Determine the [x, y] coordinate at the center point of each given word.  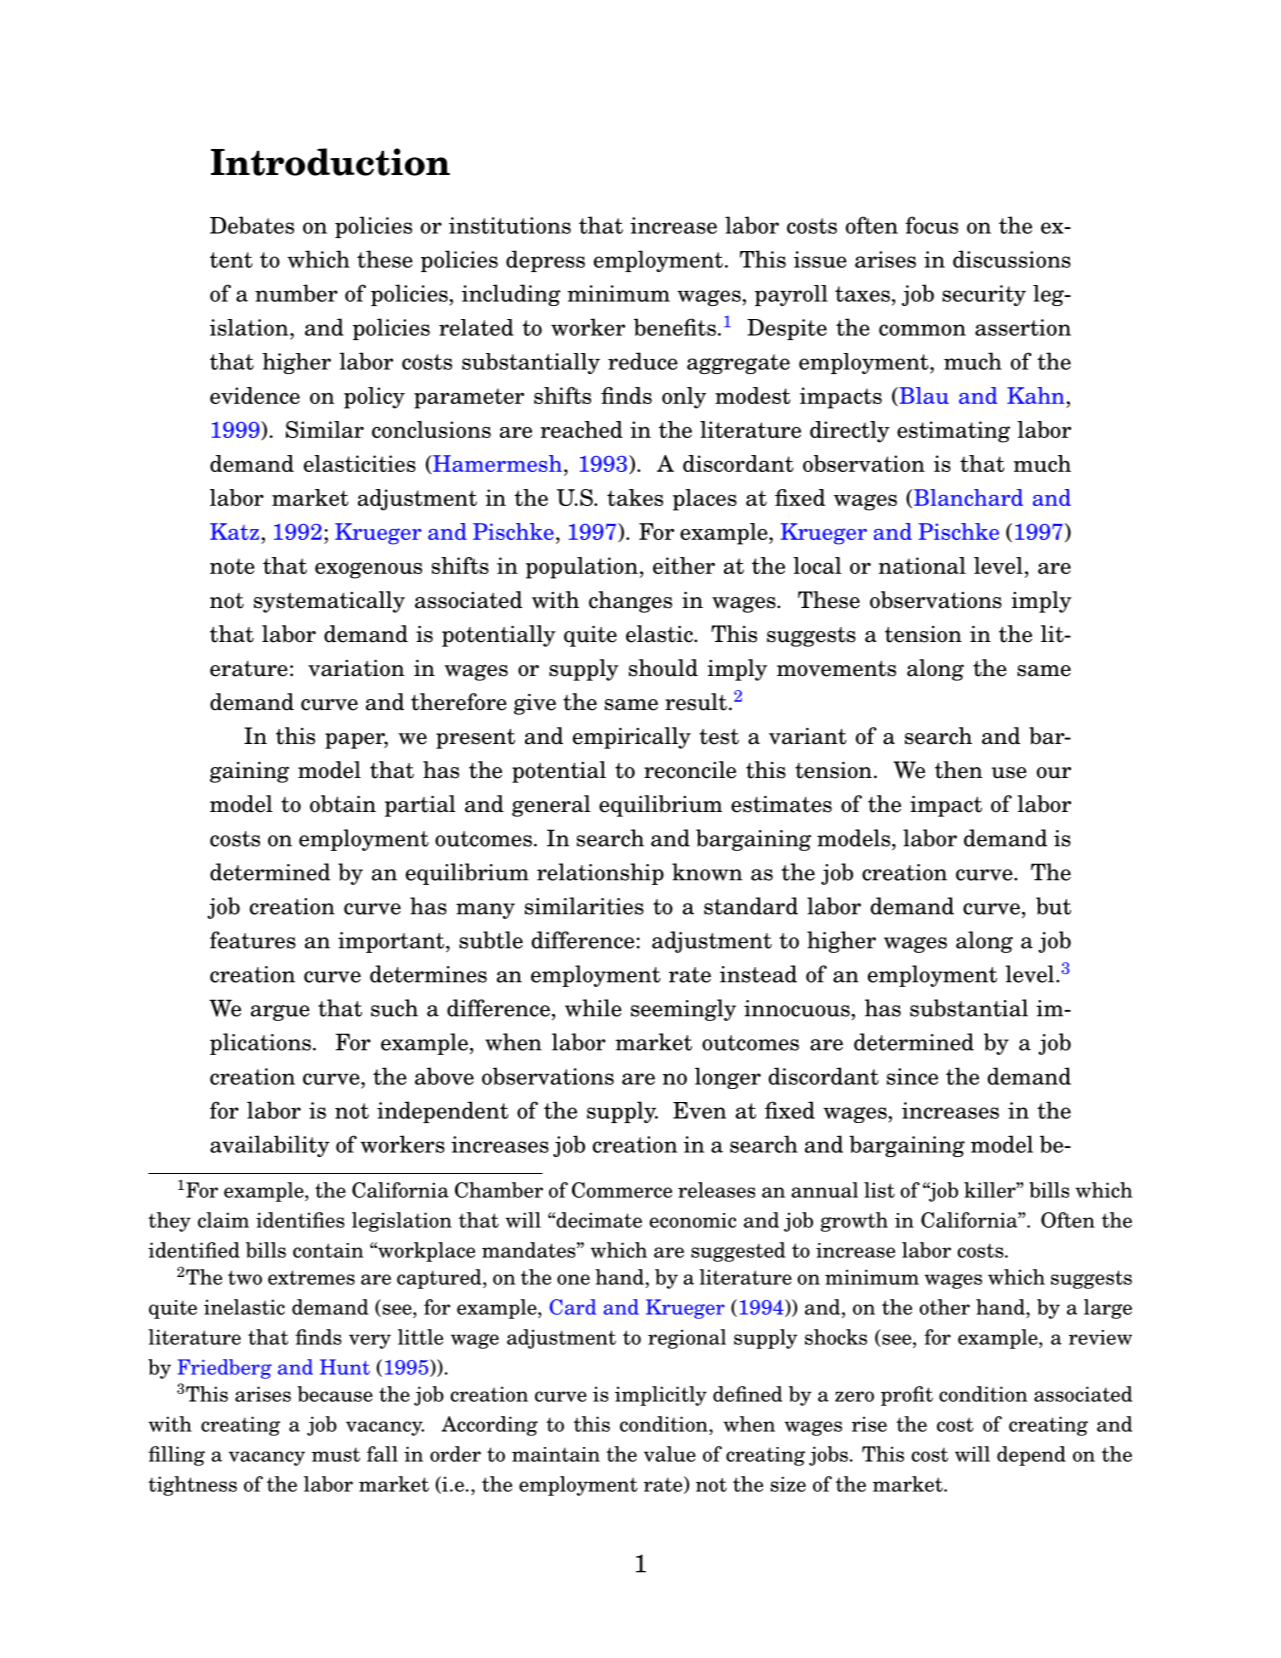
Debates [252, 225]
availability [270, 1146]
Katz [234, 531]
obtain [343, 804]
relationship [600, 874]
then [959, 770]
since [912, 1076]
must [336, 1454]
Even [699, 1110]
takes [635, 497]
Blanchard [968, 497]
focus [931, 225]
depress [545, 261]
